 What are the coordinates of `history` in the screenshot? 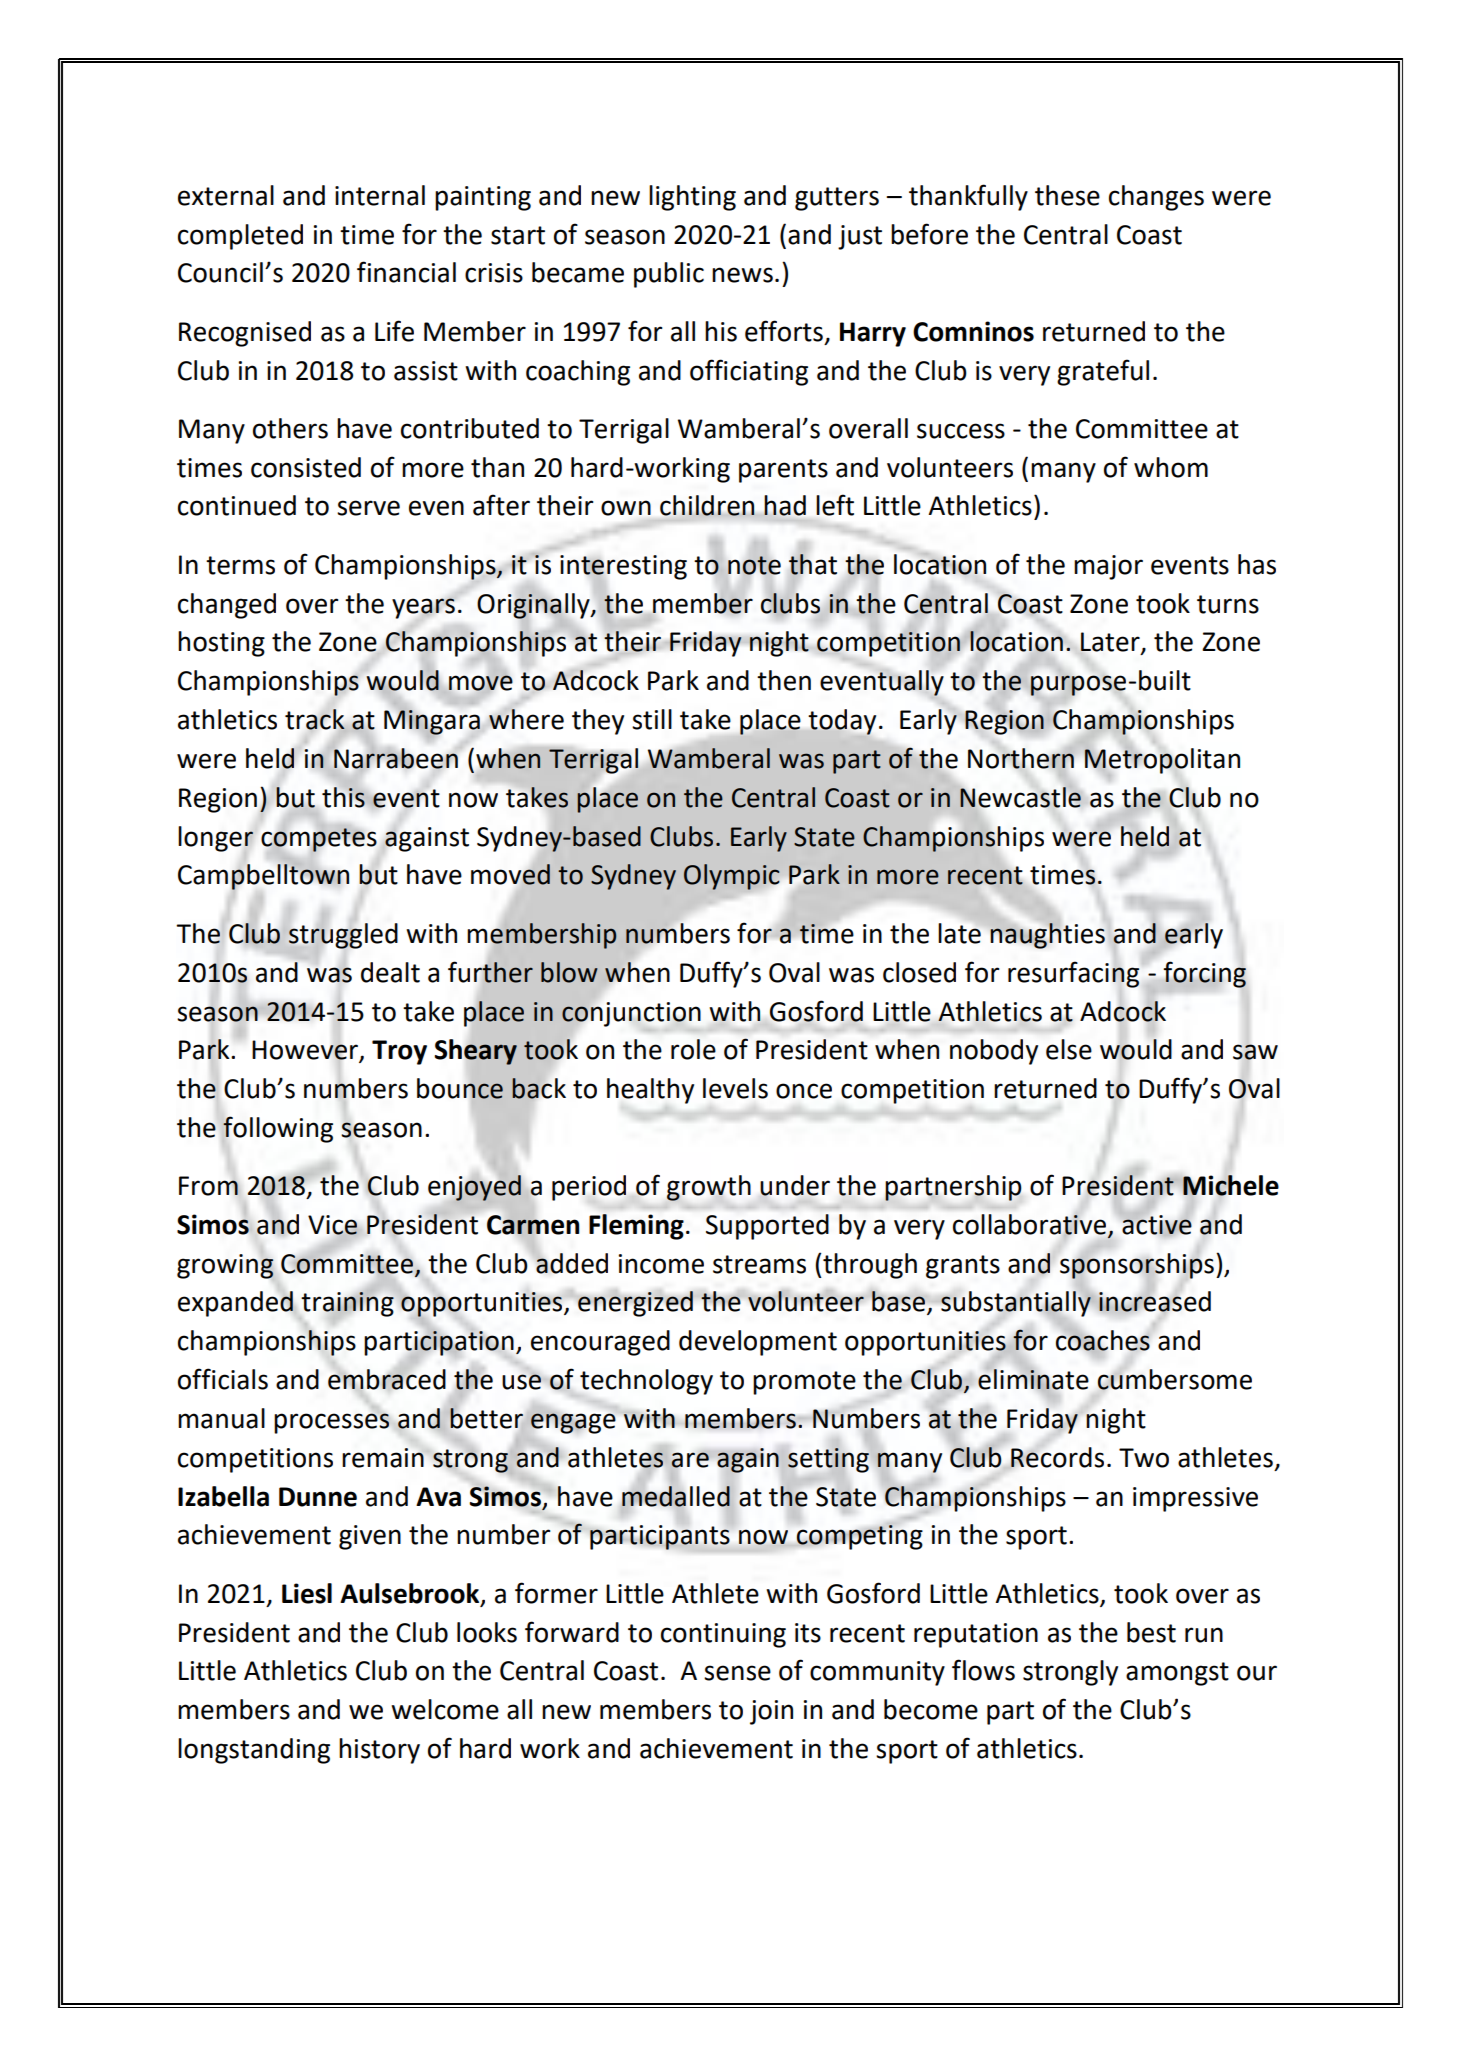 It's located at (379, 1751).
